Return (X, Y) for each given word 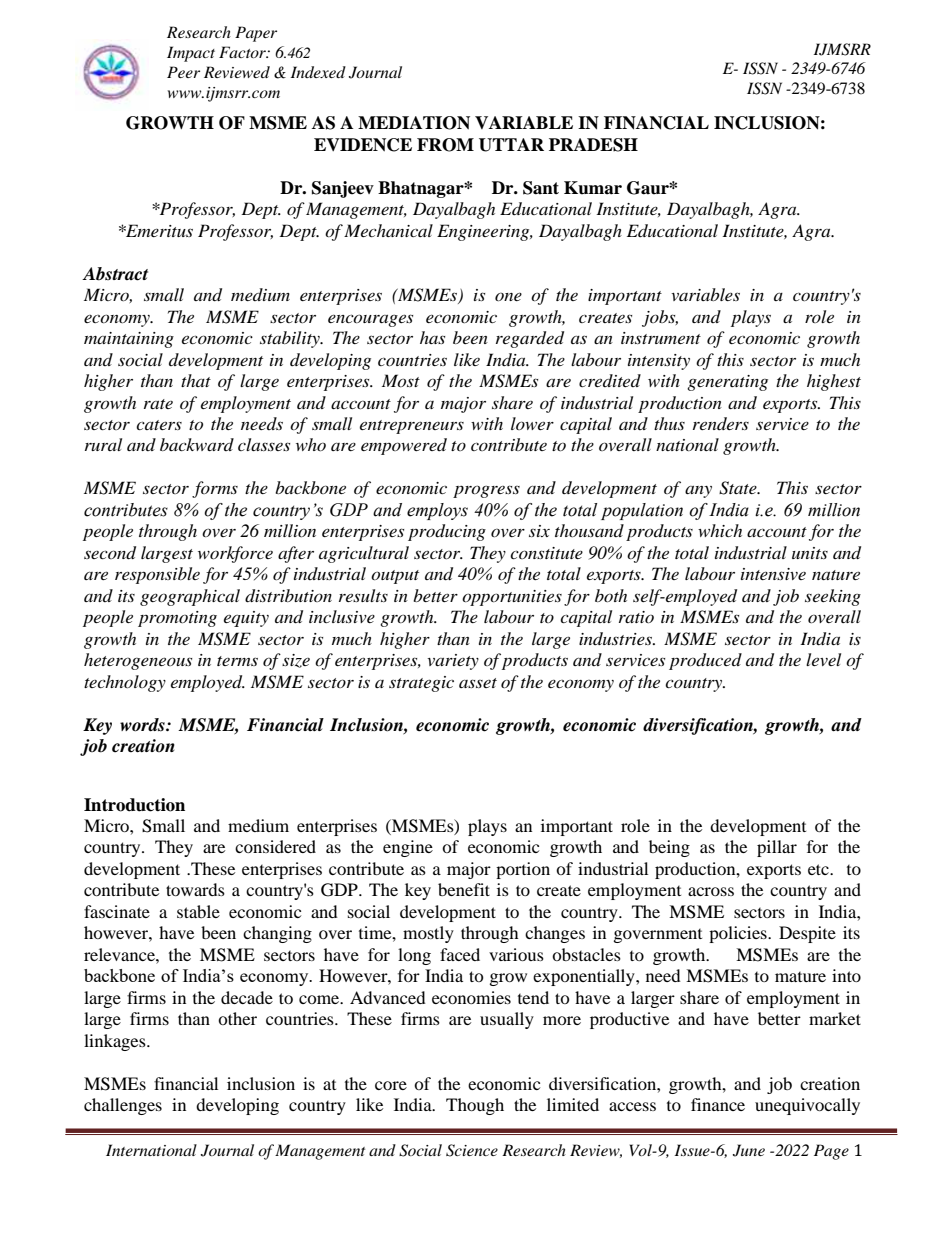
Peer (183, 72)
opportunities (512, 598)
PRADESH (593, 145)
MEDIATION (414, 123)
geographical (190, 597)
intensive (773, 574)
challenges (123, 1106)
